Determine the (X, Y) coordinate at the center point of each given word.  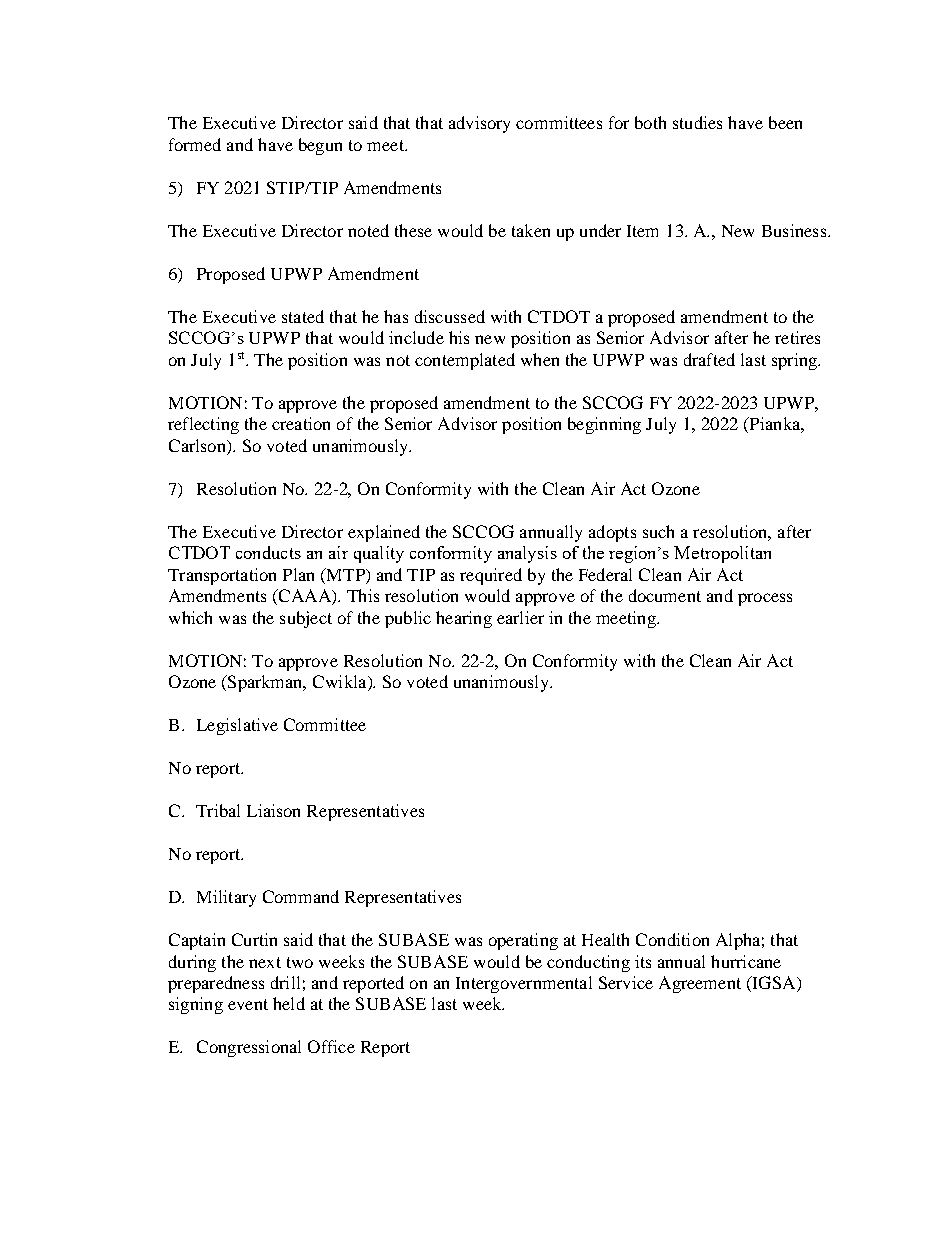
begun (320, 146)
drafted (709, 359)
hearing (464, 619)
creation (301, 423)
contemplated (465, 361)
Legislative (237, 726)
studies (697, 122)
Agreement (700, 984)
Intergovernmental (524, 984)
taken (531, 230)
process (765, 599)
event (248, 1004)
